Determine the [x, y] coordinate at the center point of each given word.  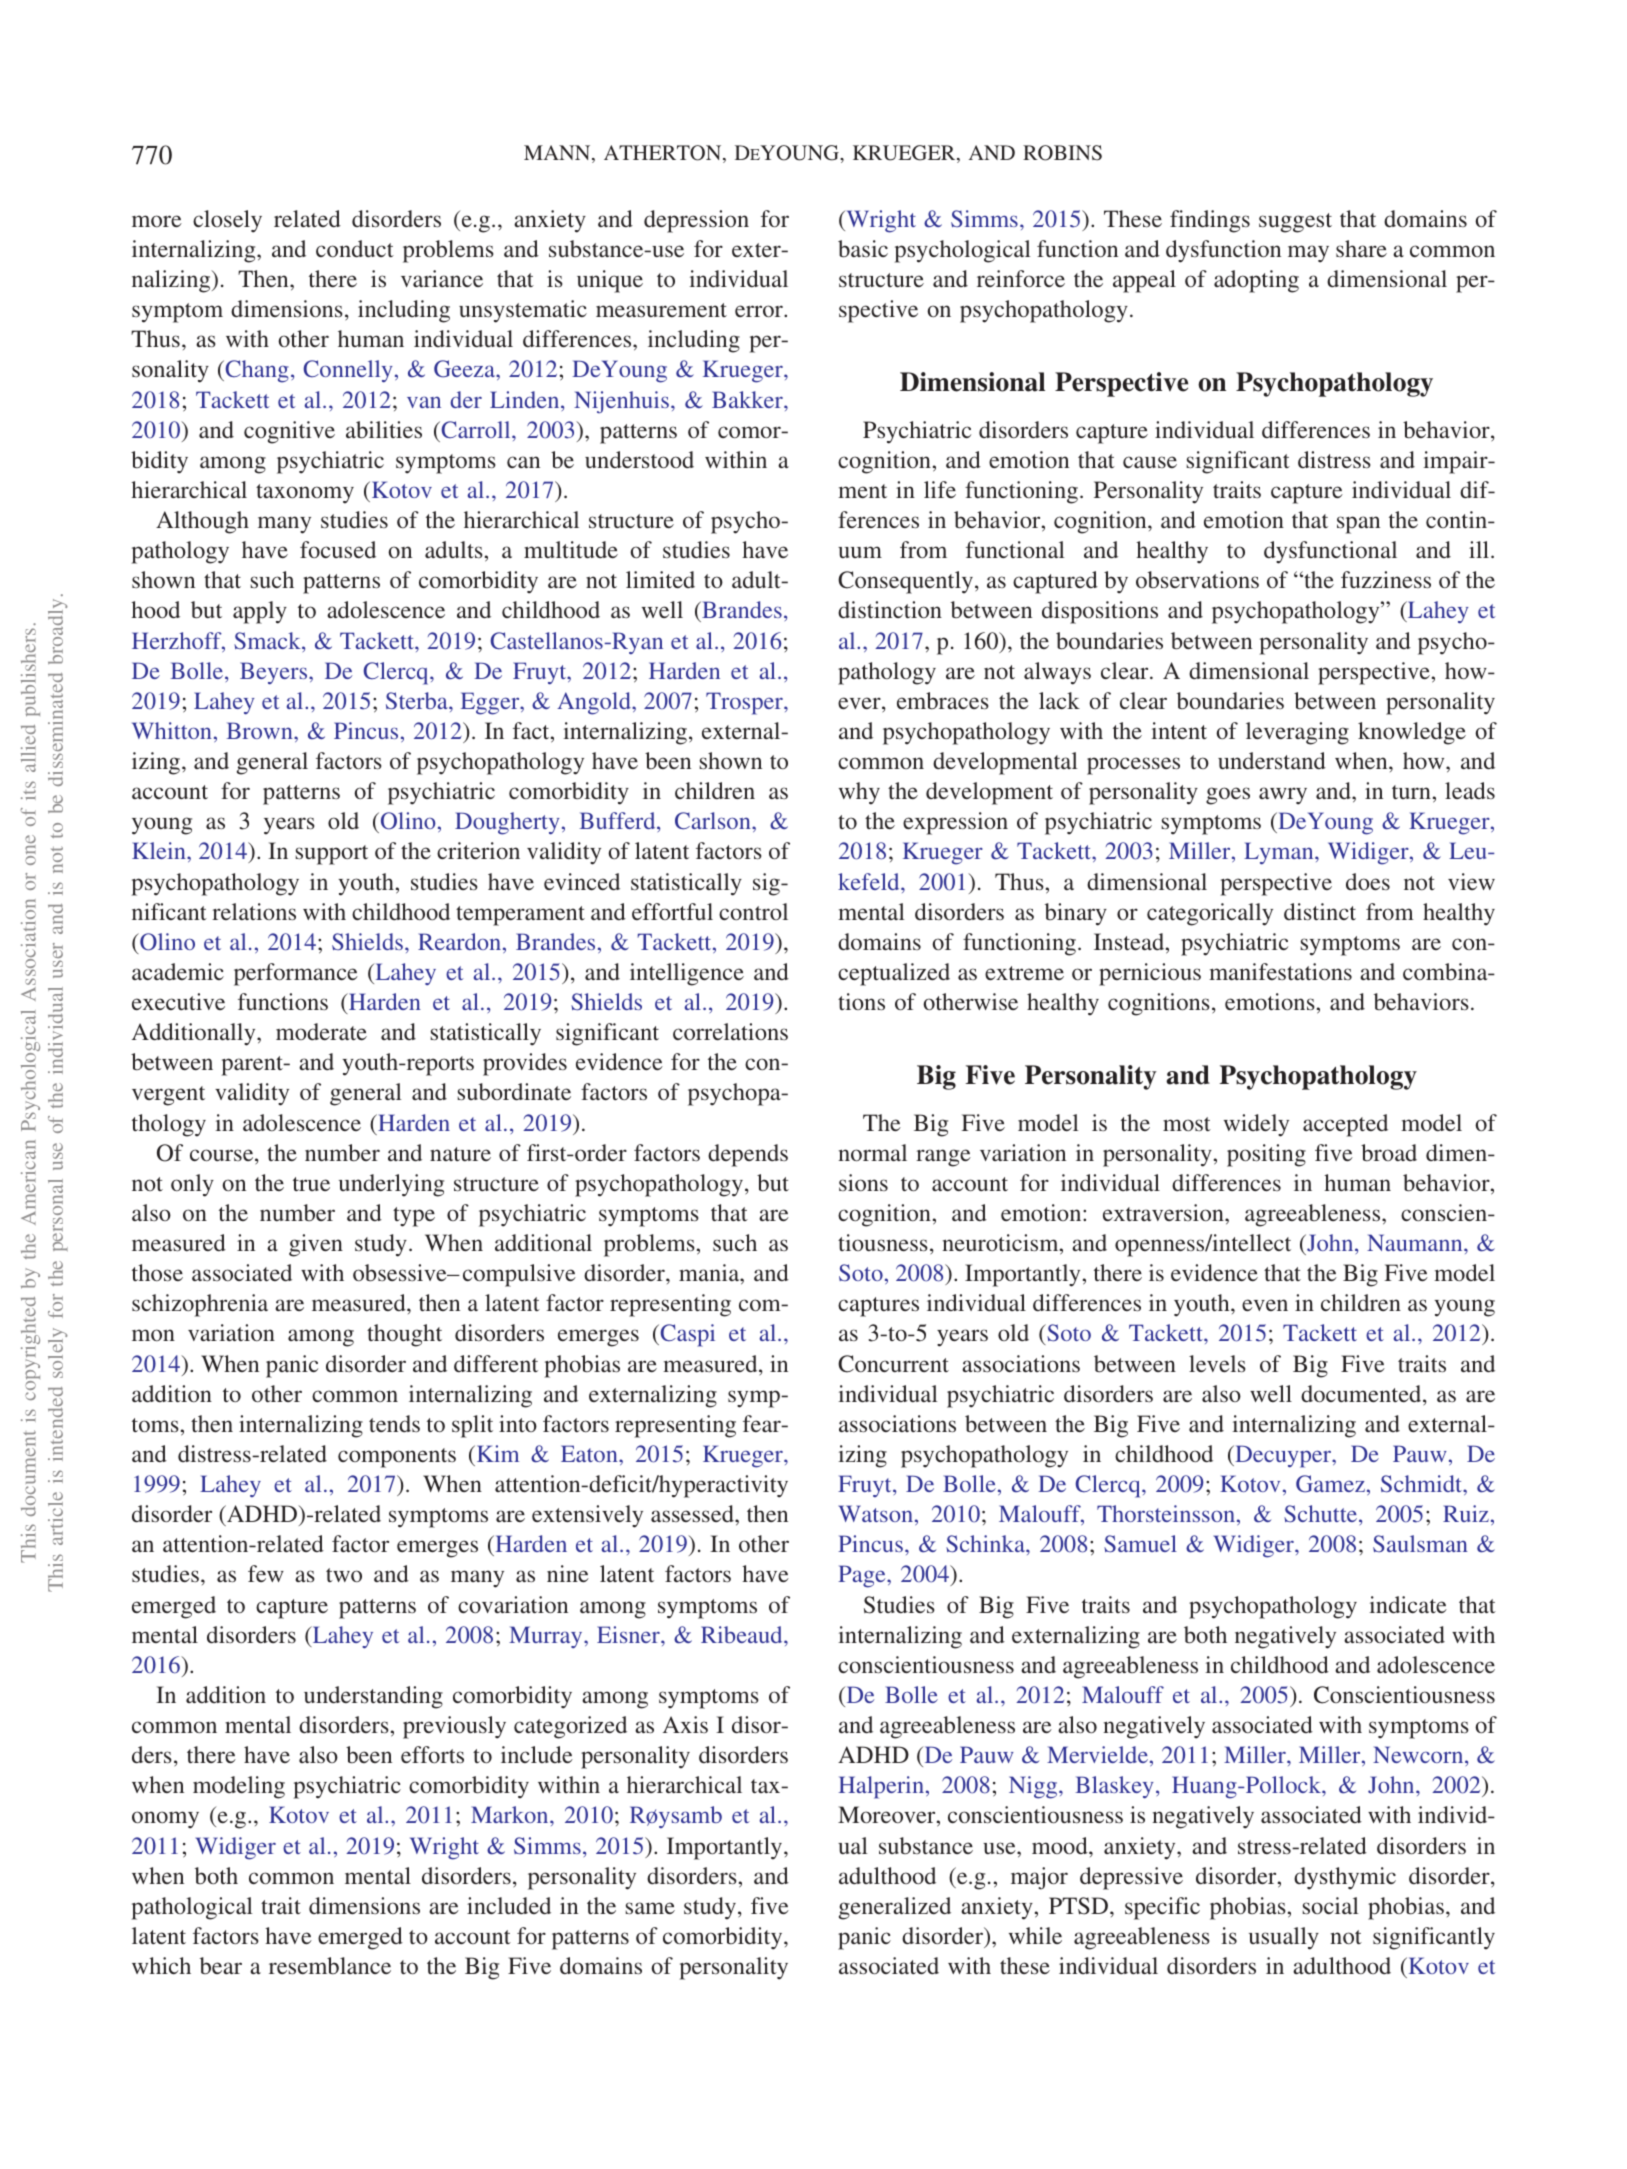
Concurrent [893, 1364]
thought [404, 1335]
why [859, 793]
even [1265, 1305]
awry [1283, 796]
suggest [1295, 223]
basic [863, 249]
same [650, 1908]
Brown [260, 730]
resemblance [330, 1965]
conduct [355, 248]
